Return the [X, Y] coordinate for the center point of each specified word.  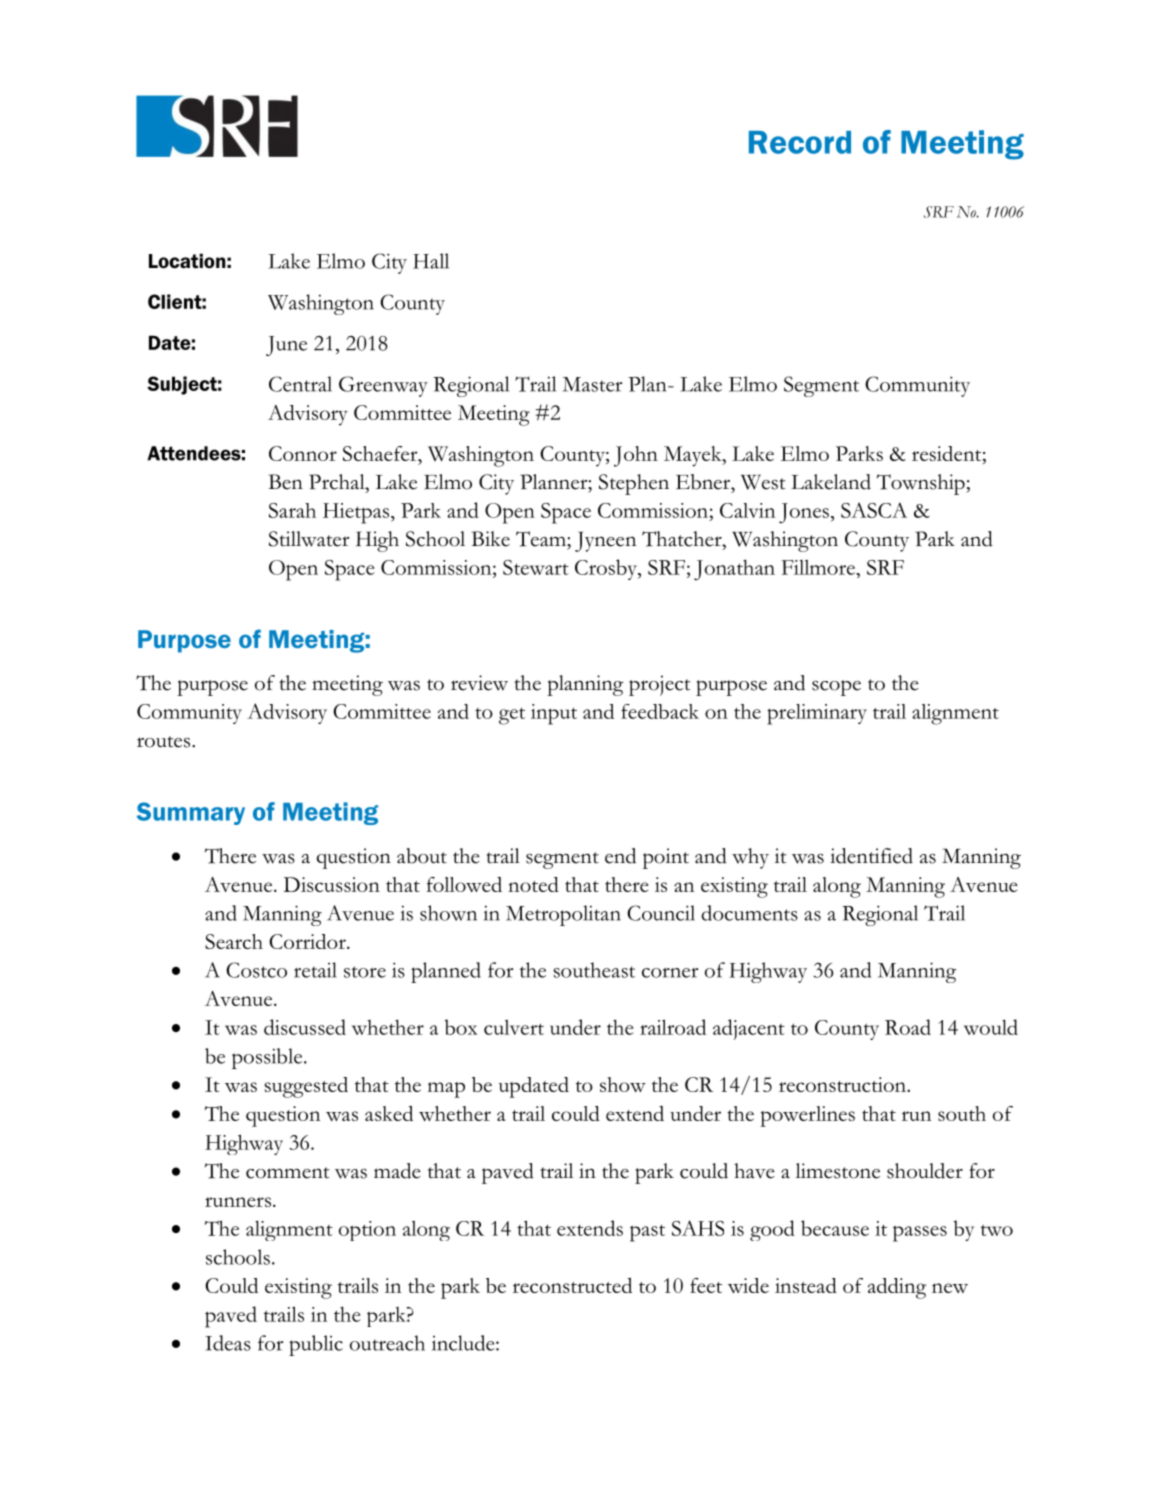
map [446, 1090]
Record [800, 142]
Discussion [331, 884]
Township [922, 484]
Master [592, 384]
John [636, 456]
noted [533, 884]
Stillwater [309, 539]
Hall [431, 261]
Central [300, 384]
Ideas [228, 1343]
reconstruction [843, 1084]
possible [268, 1058]
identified [871, 856]
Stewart [536, 567]
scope [836, 688]
